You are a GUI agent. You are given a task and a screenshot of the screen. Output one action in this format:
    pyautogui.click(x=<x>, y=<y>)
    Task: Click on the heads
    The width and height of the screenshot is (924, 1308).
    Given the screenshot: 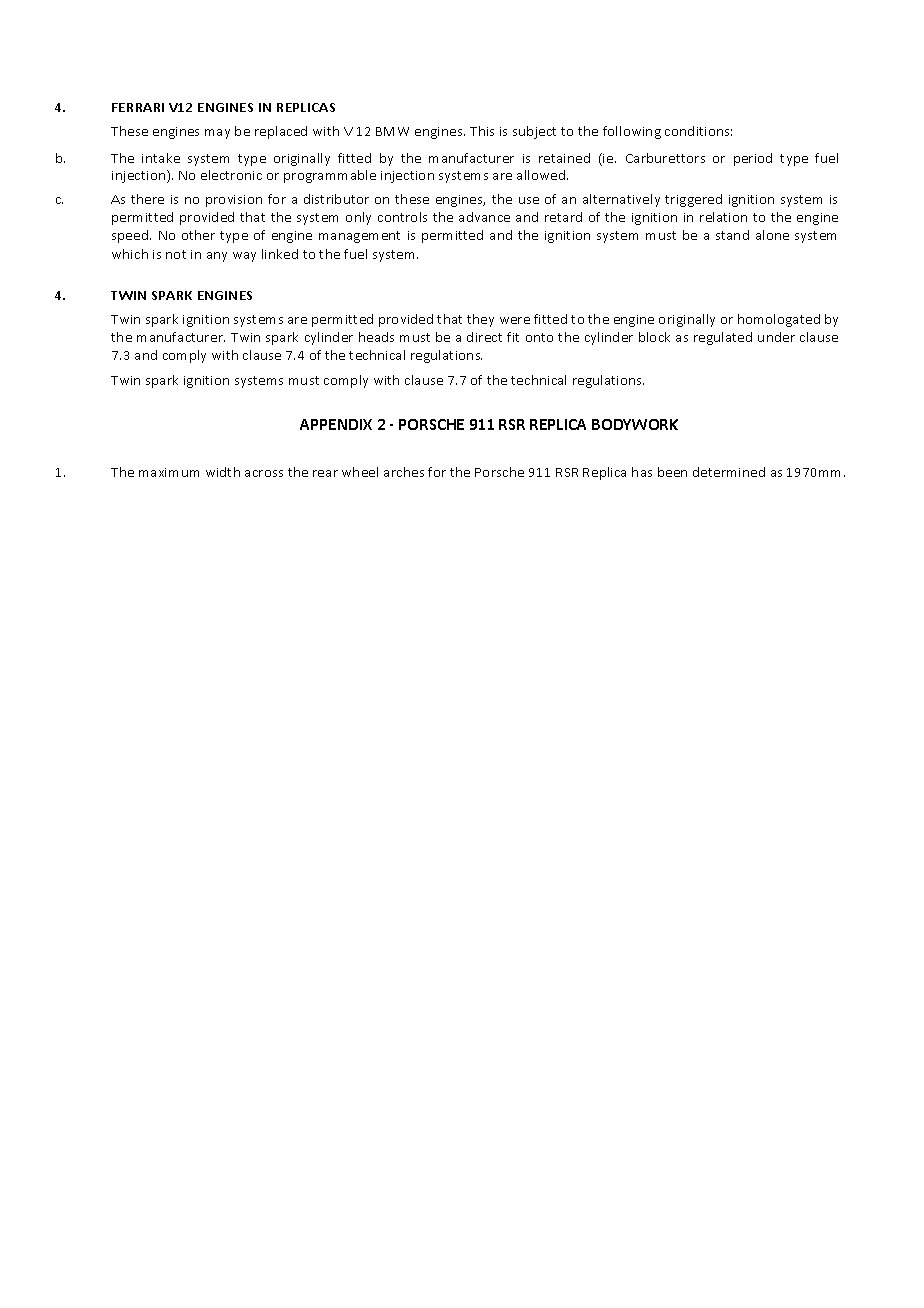 What is the action you would take?
    pyautogui.click(x=376, y=337)
